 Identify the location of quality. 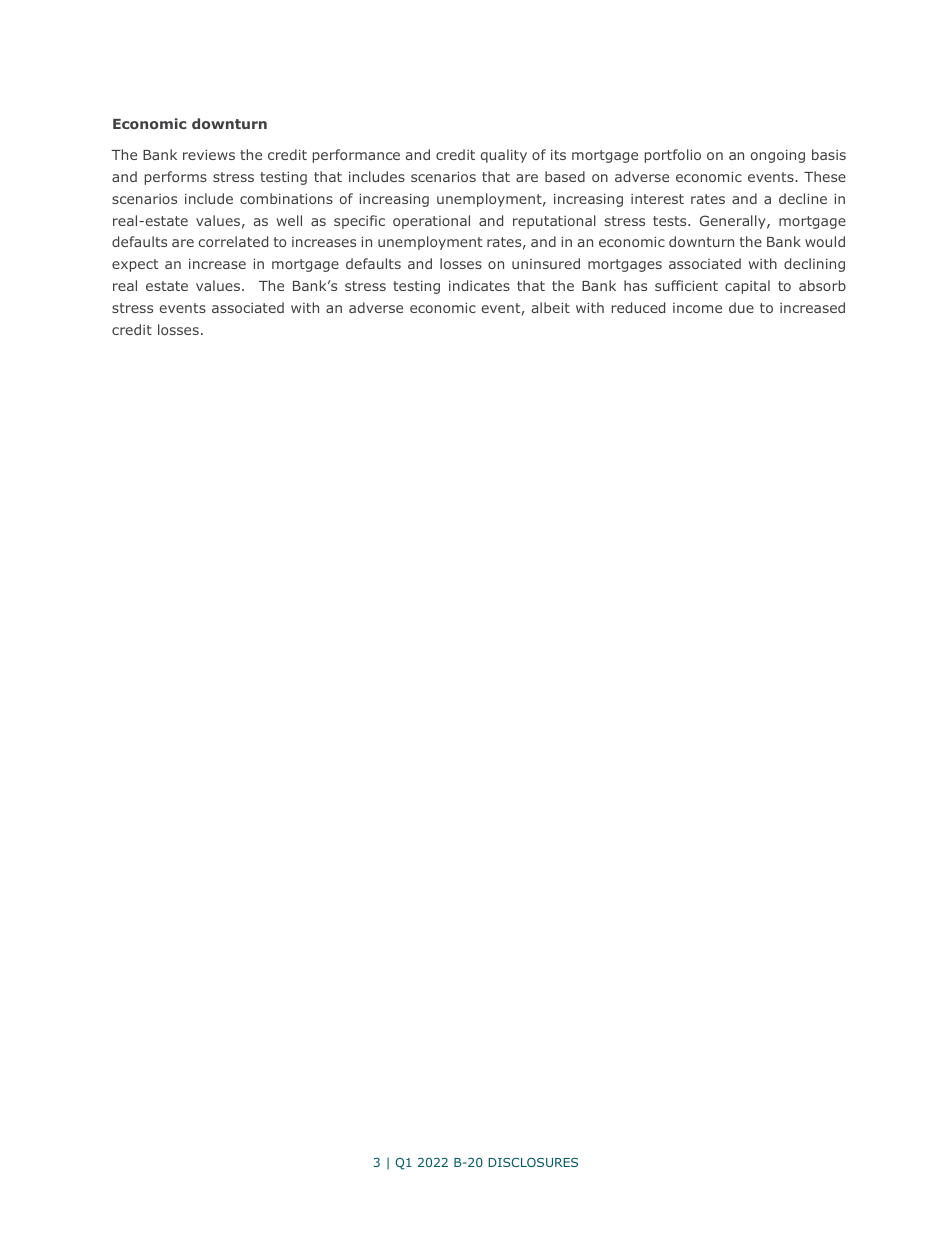
(504, 156).
